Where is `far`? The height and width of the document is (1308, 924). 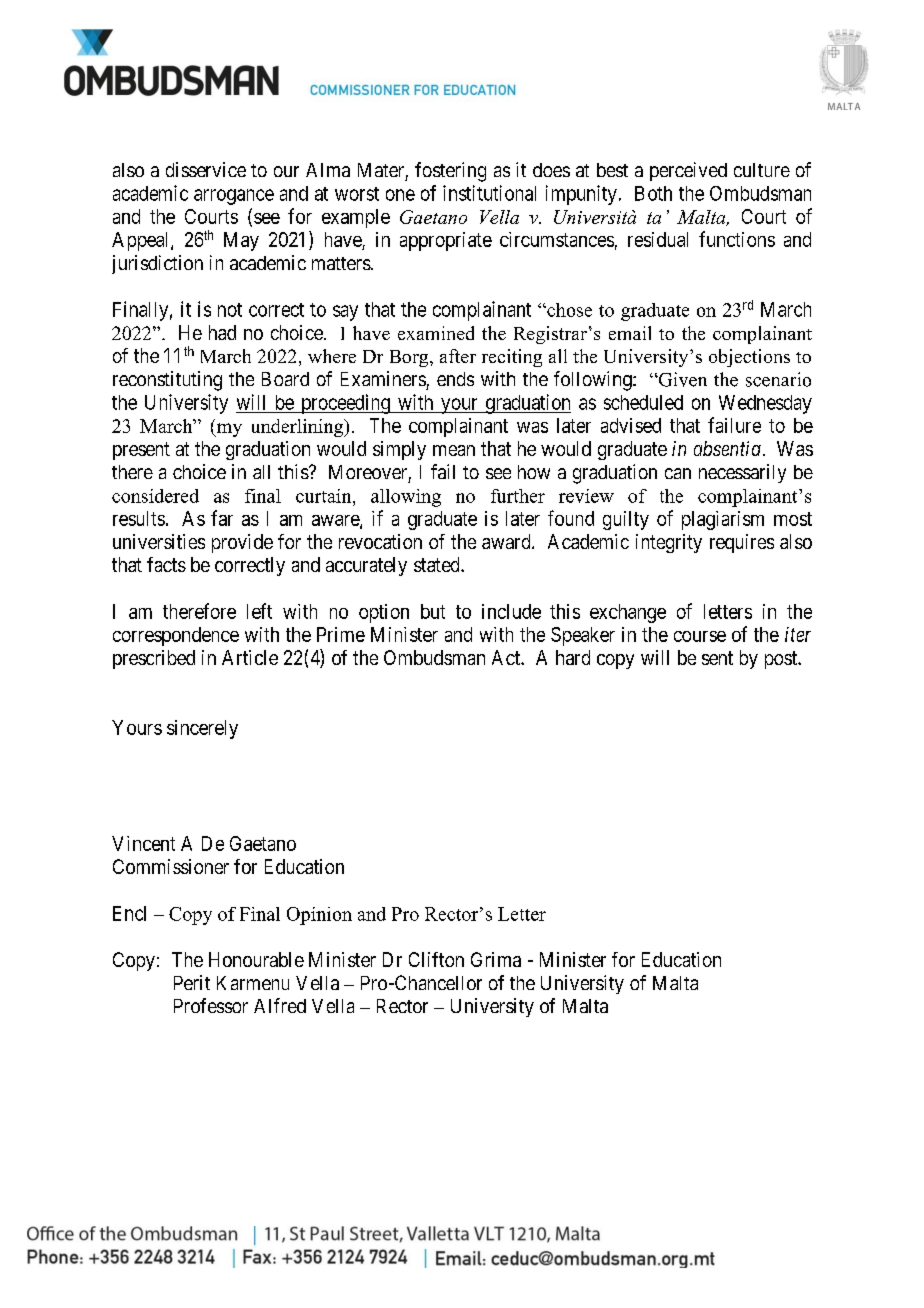 far is located at coordinates (222, 518).
